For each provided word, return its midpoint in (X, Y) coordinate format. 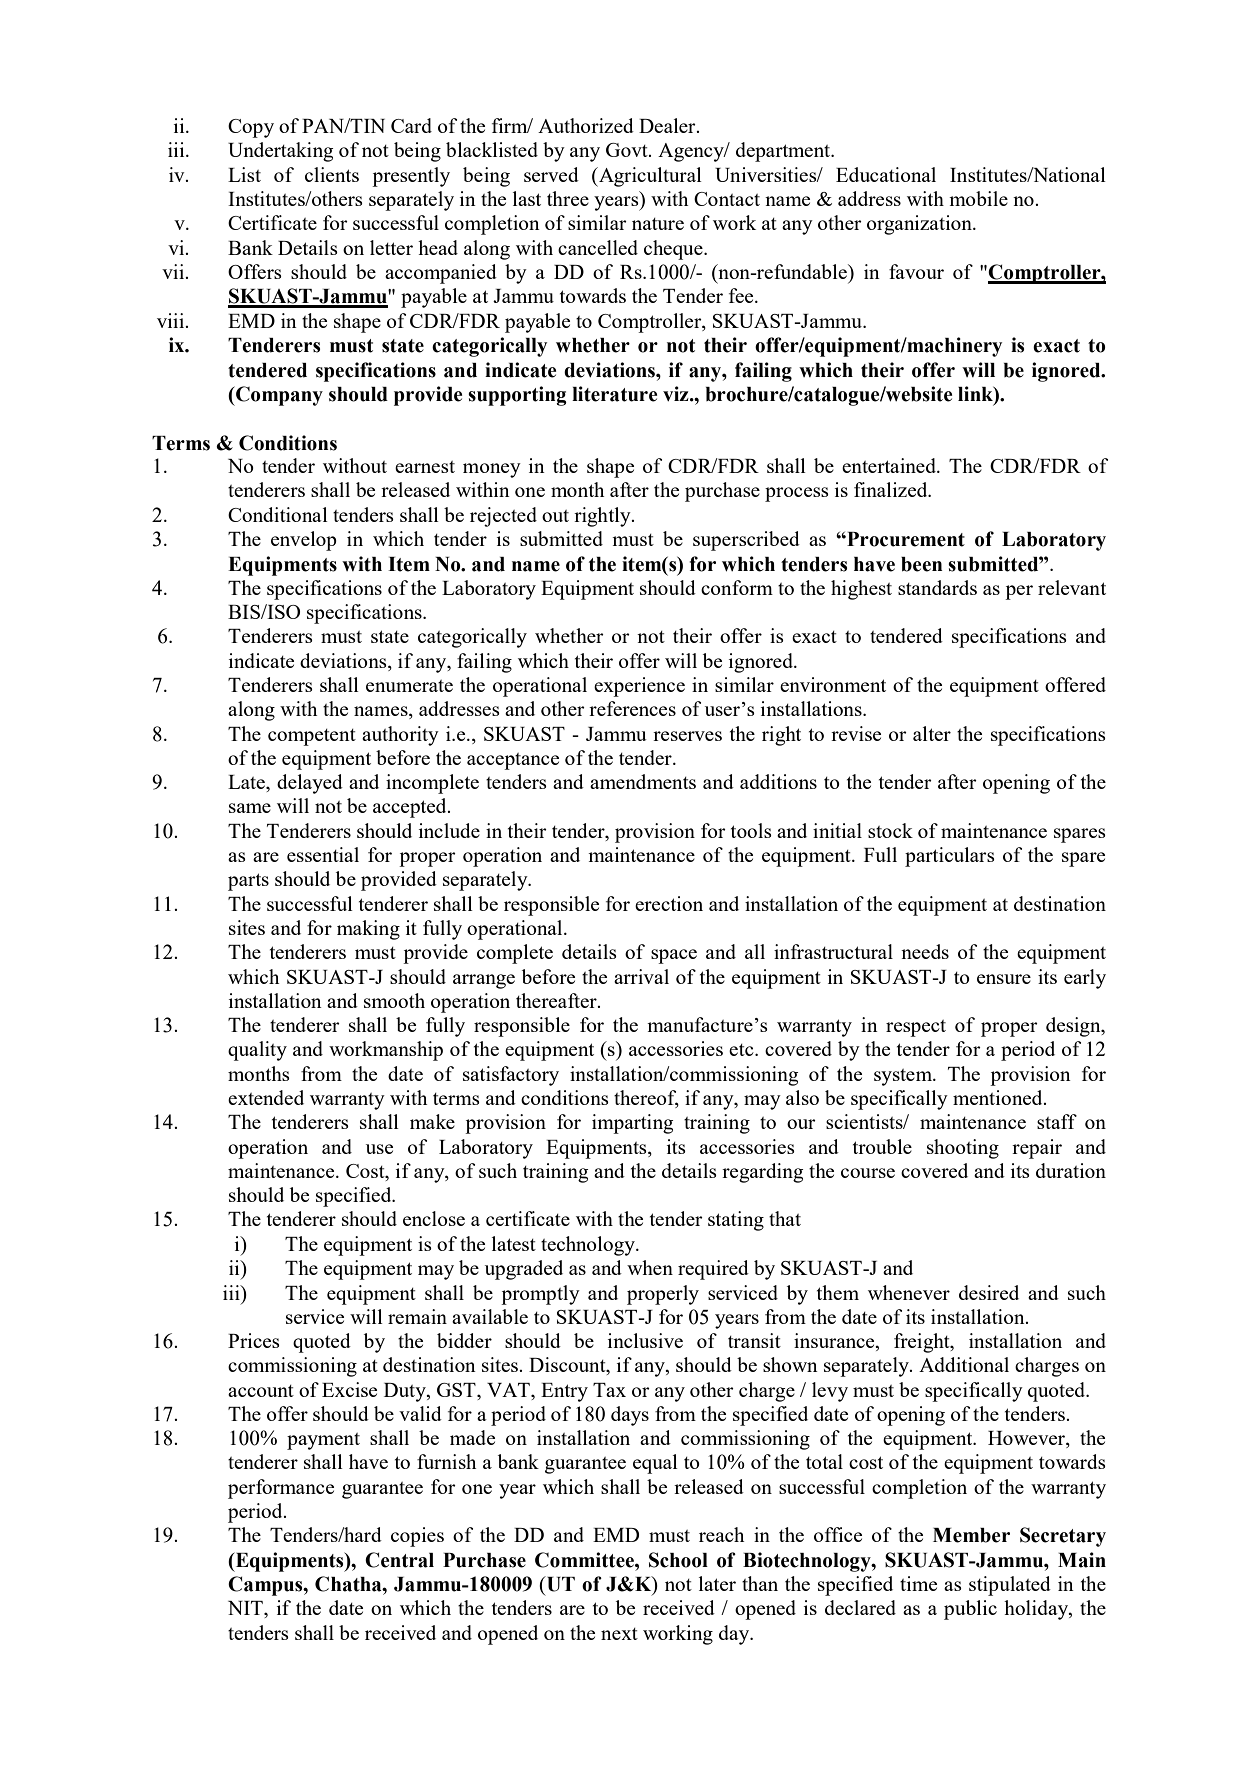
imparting (632, 1124)
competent (312, 737)
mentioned (999, 1097)
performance (281, 1489)
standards (937, 587)
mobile (978, 198)
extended (266, 1097)
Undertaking (280, 152)
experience (639, 687)
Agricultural (649, 177)
